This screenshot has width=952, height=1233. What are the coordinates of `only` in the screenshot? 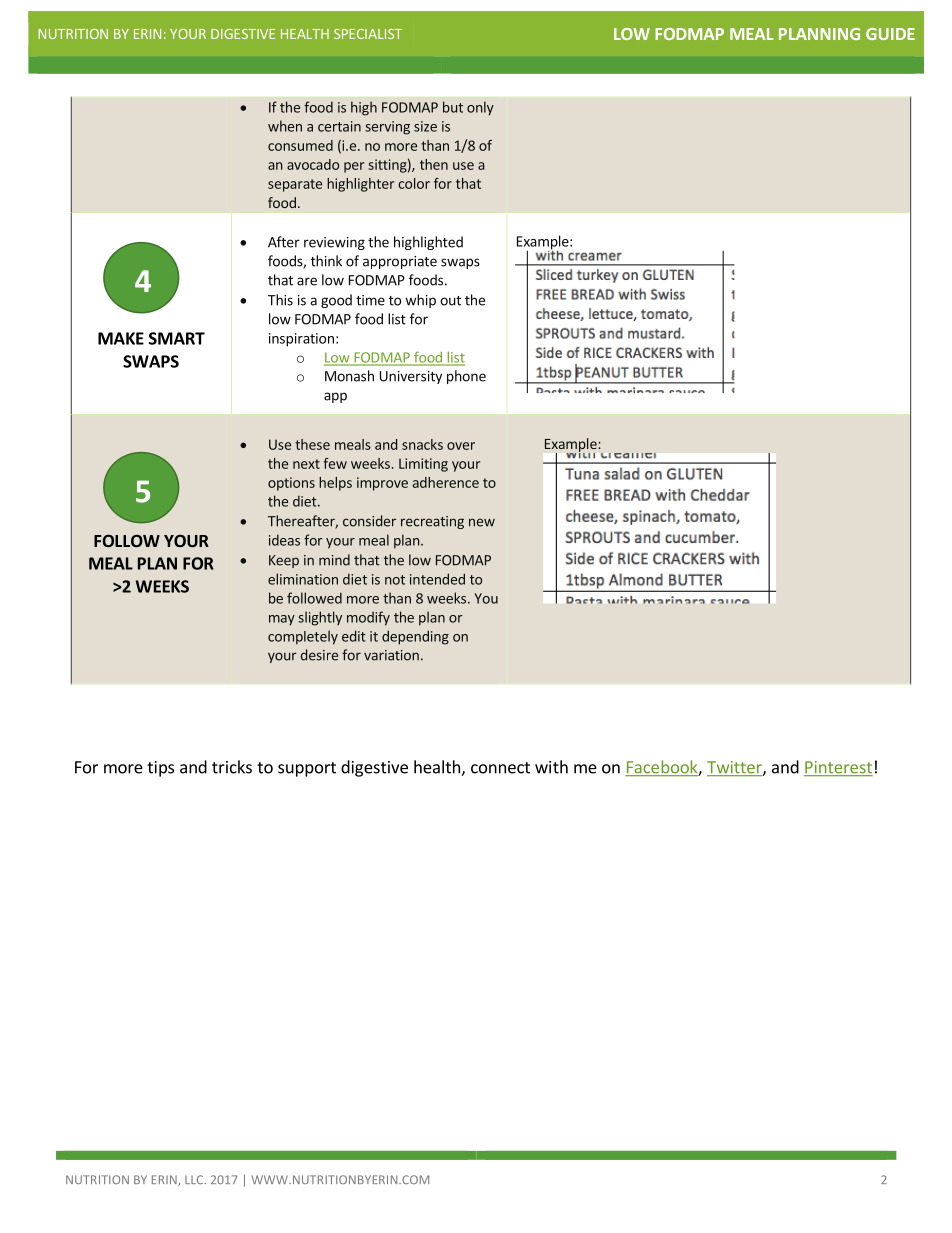 It's located at (480, 108).
